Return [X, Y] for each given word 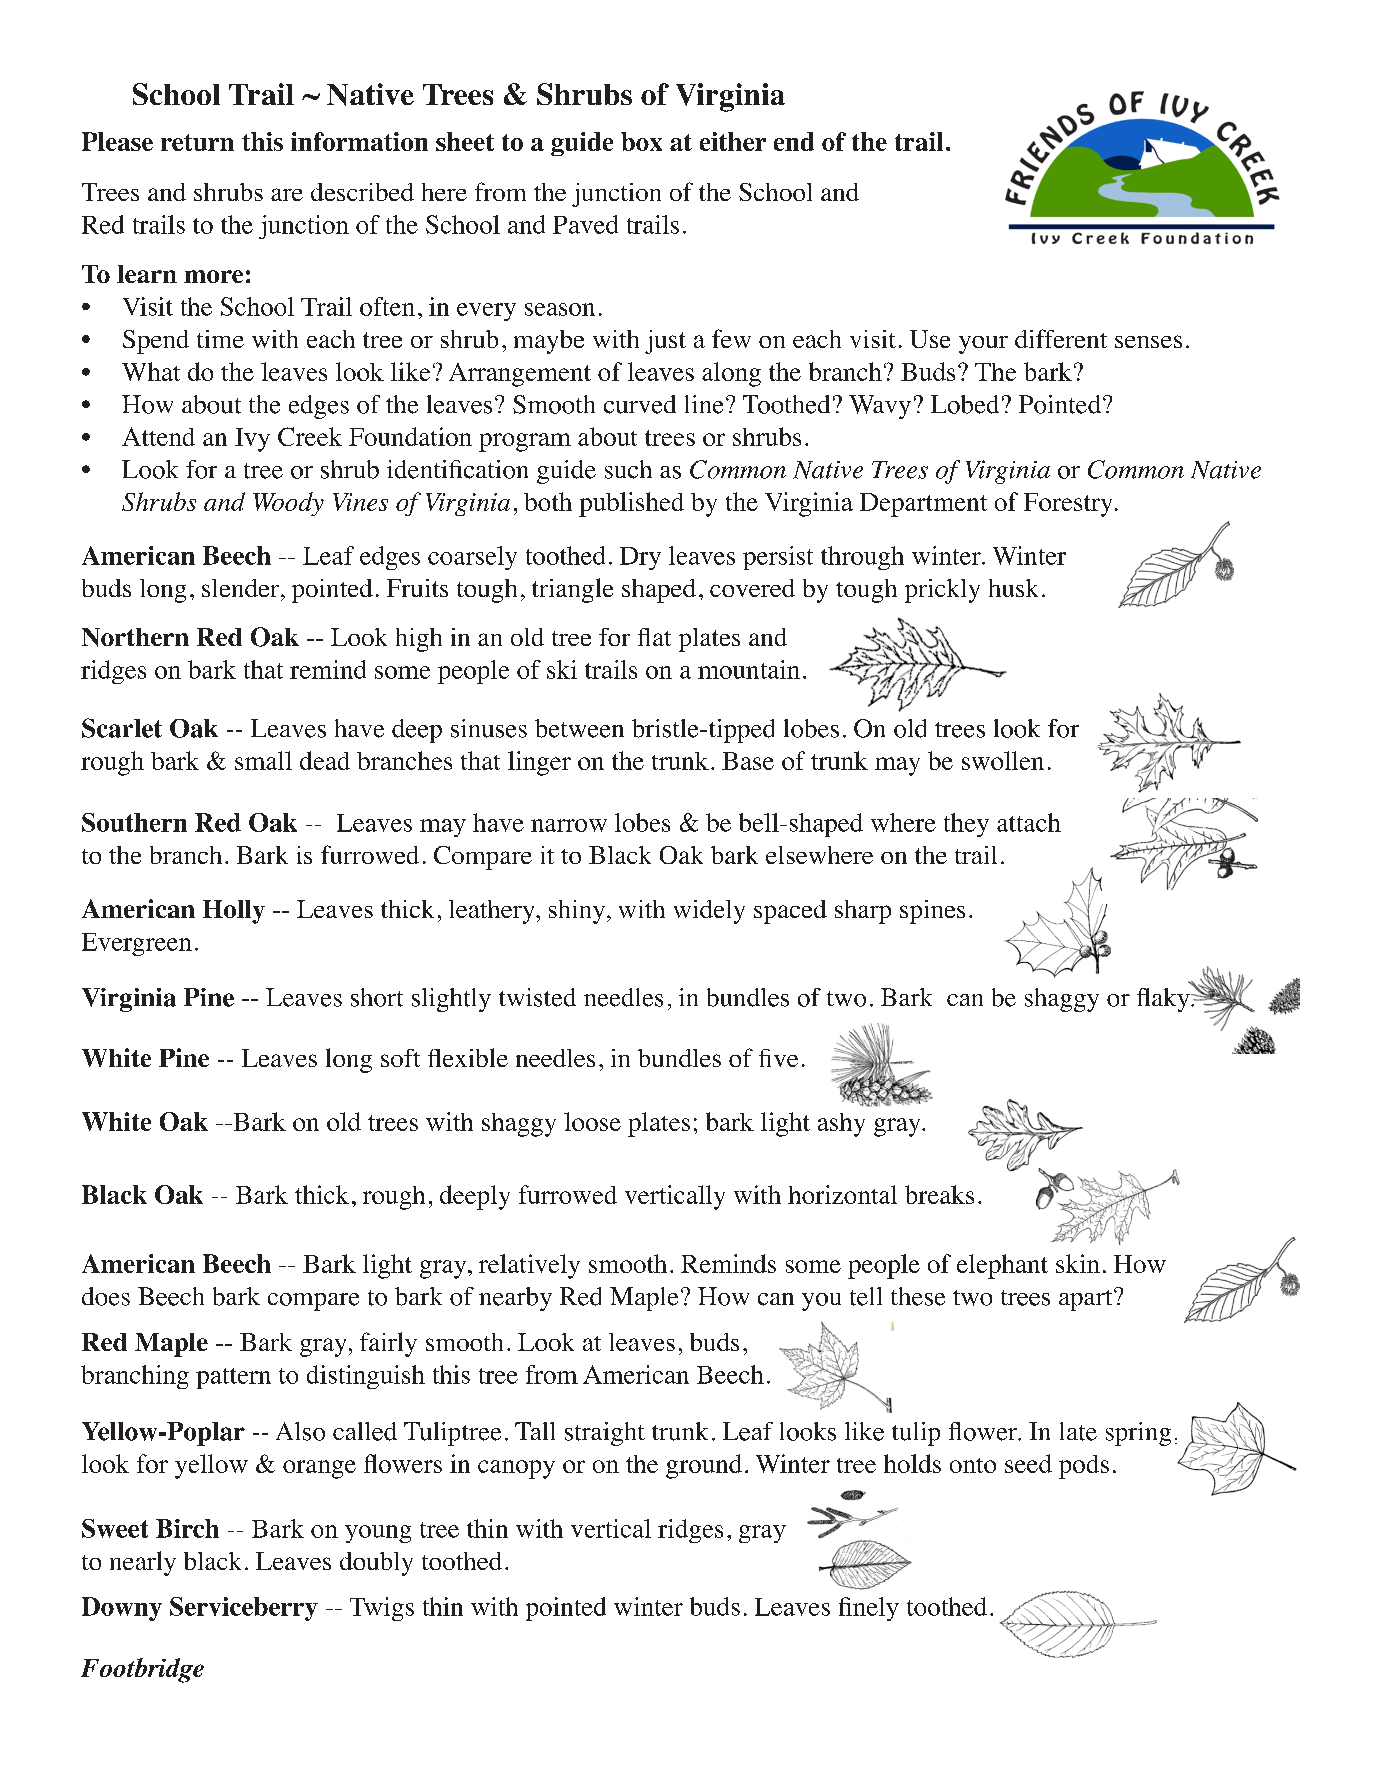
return [197, 142]
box [641, 141]
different [1061, 338]
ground [704, 1466]
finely [869, 1609]
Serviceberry [244, 1609]
